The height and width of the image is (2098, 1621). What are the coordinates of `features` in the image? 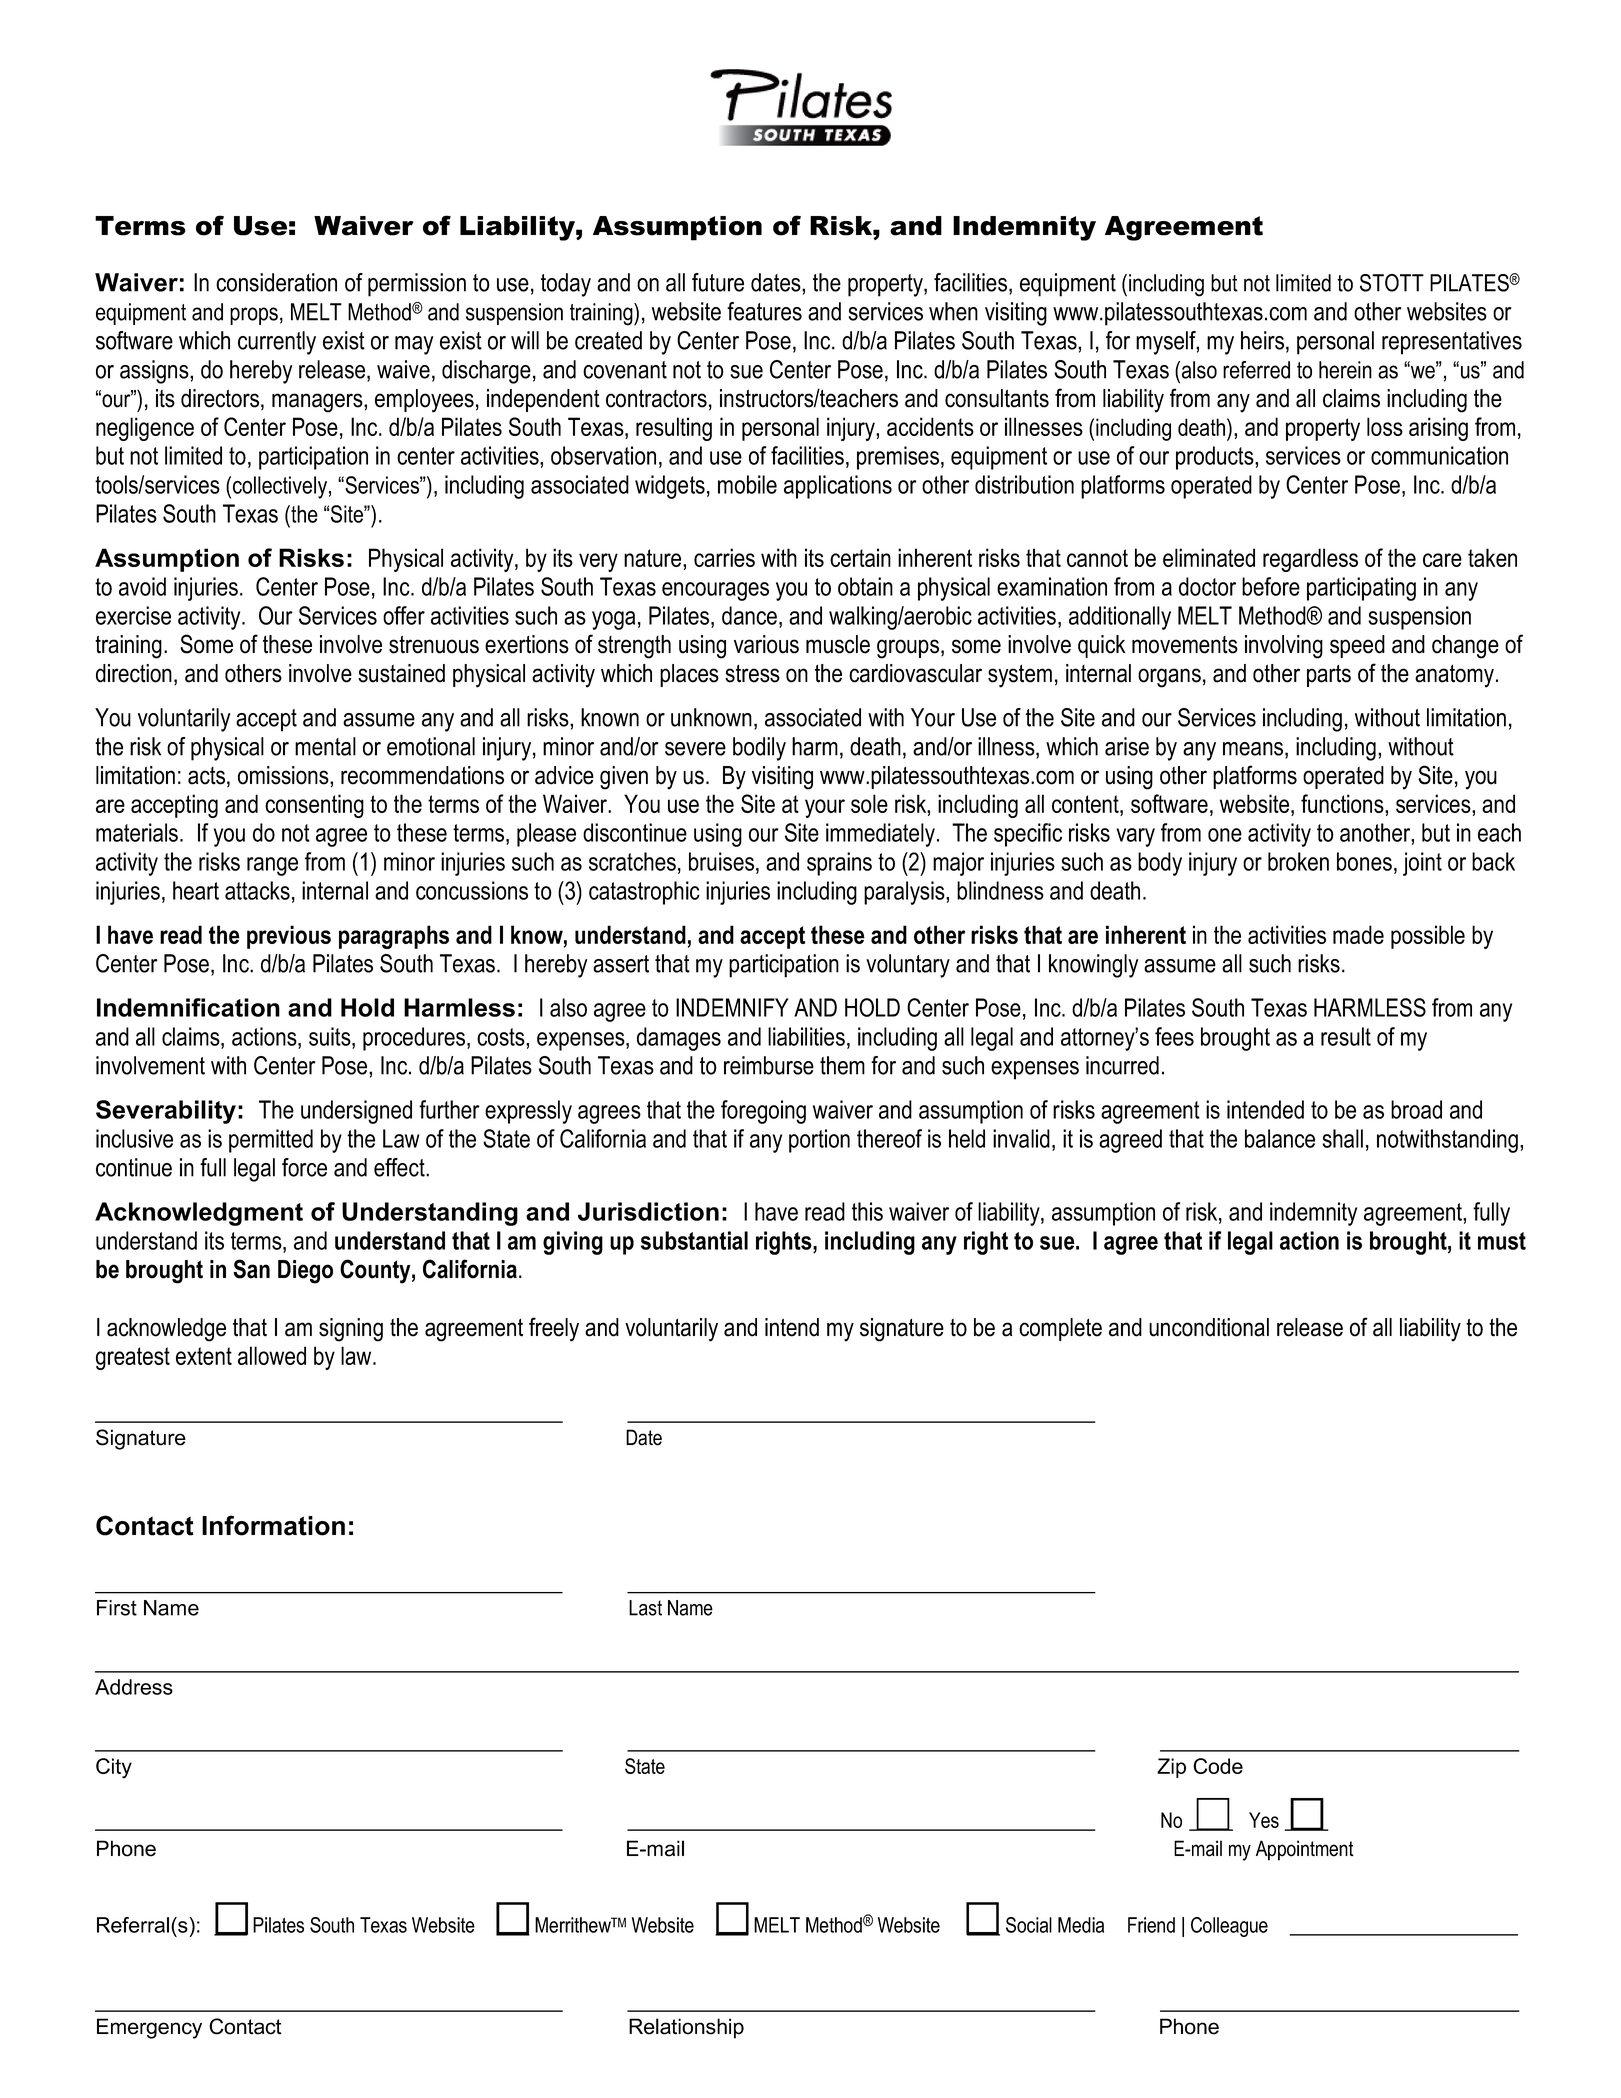 It's located at (764, 311).
